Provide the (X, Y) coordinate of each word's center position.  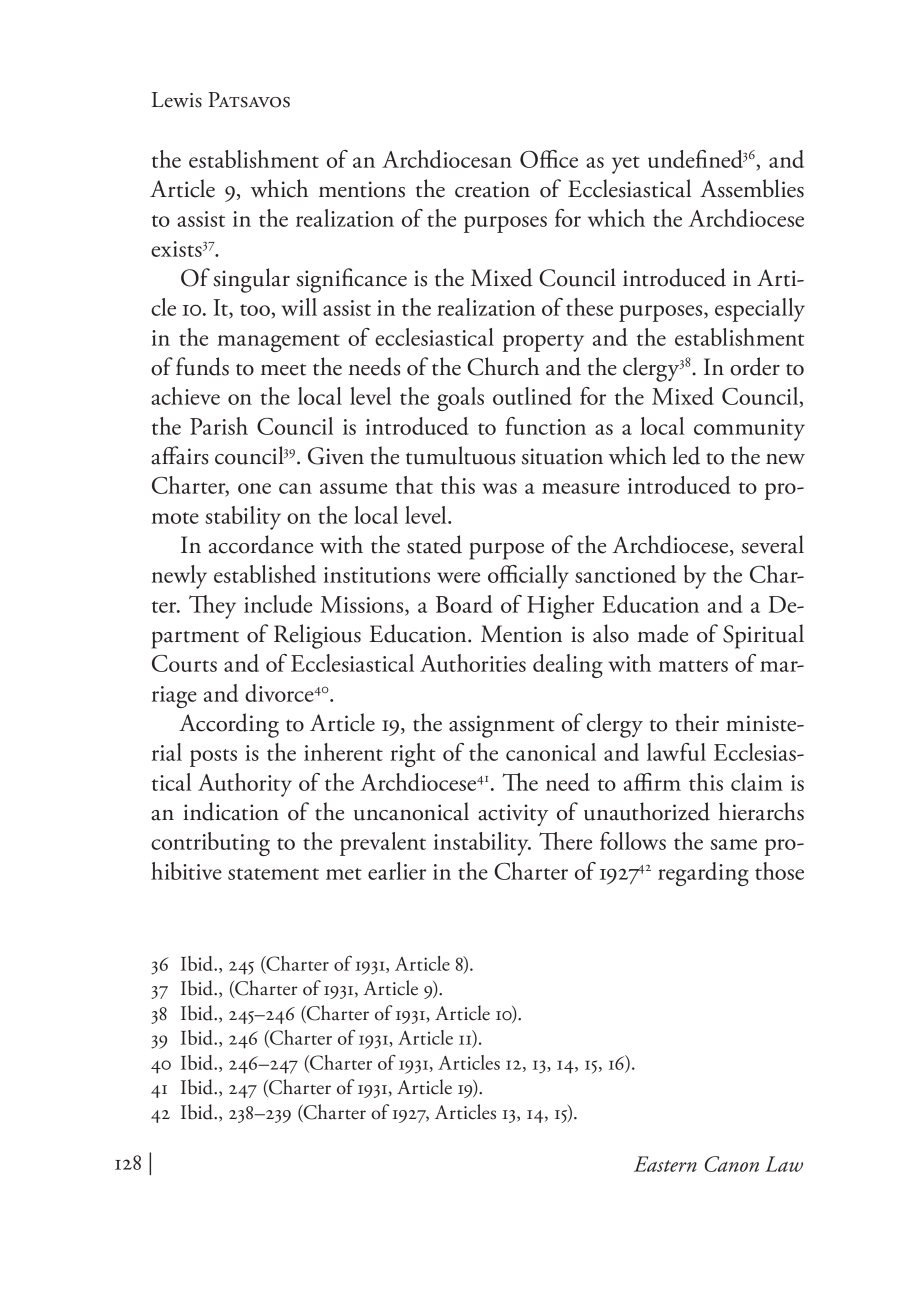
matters (693, 666)
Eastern (665, 1164)
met (344, 874)
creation (492, 189)
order (755, 366)
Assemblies (752, 188)
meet (283, 369)
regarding (703, 874)
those (779, 871)
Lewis (177, 100)
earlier (397, 871)
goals (460, 399)
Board (464, 604)
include (278, 604)
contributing (210, 844)
